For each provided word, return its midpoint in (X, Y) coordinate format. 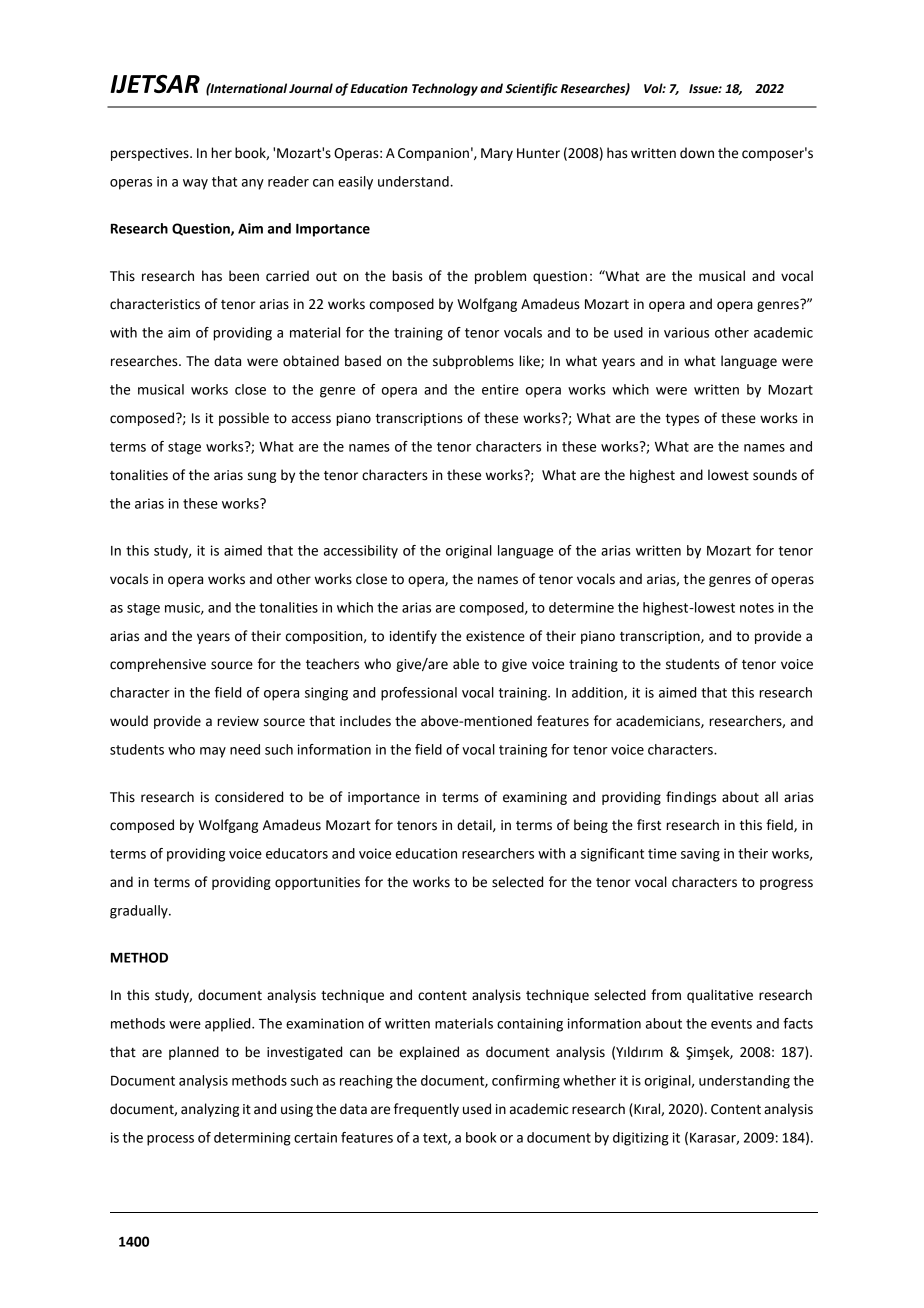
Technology (445, 89)
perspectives (151, 154)
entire (500, 389)
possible (244, 419)
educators (297, 853)
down (697, 153)
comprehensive (158, 665)
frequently (426, 1110)
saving (700, 855)
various (686, 332)
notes (757, 608)
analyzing (210, 1110)
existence (495, 636)
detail (475, 825)
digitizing (641, 1139)
